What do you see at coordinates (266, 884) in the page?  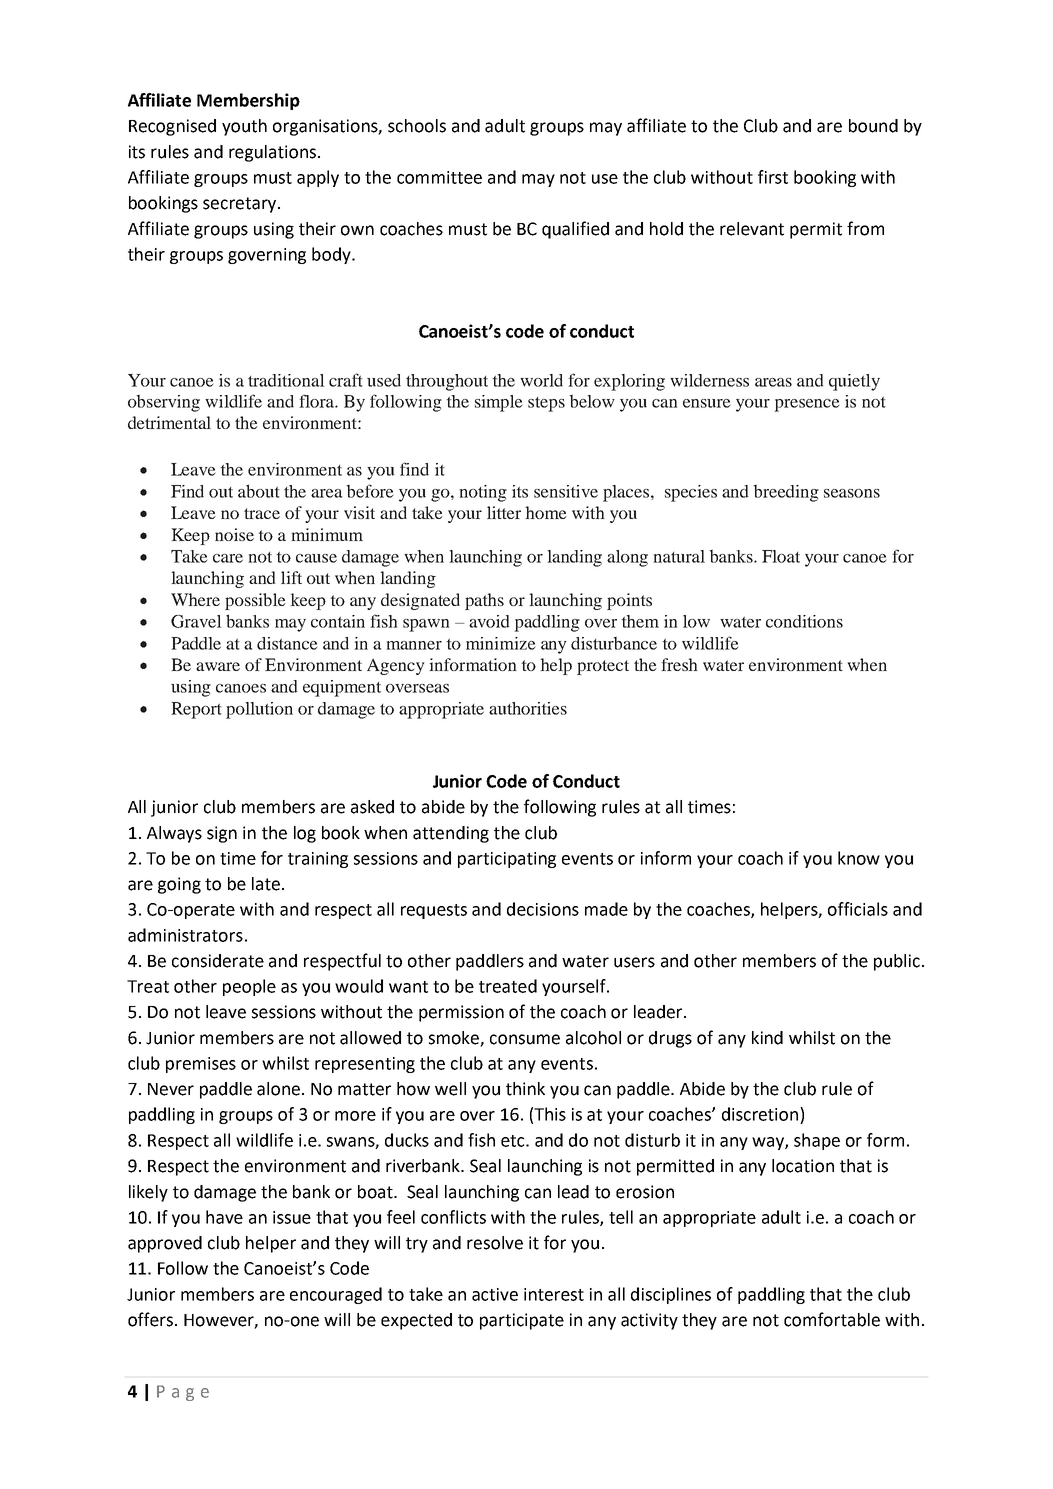 I see `late` at bounding box center [266, 884].
